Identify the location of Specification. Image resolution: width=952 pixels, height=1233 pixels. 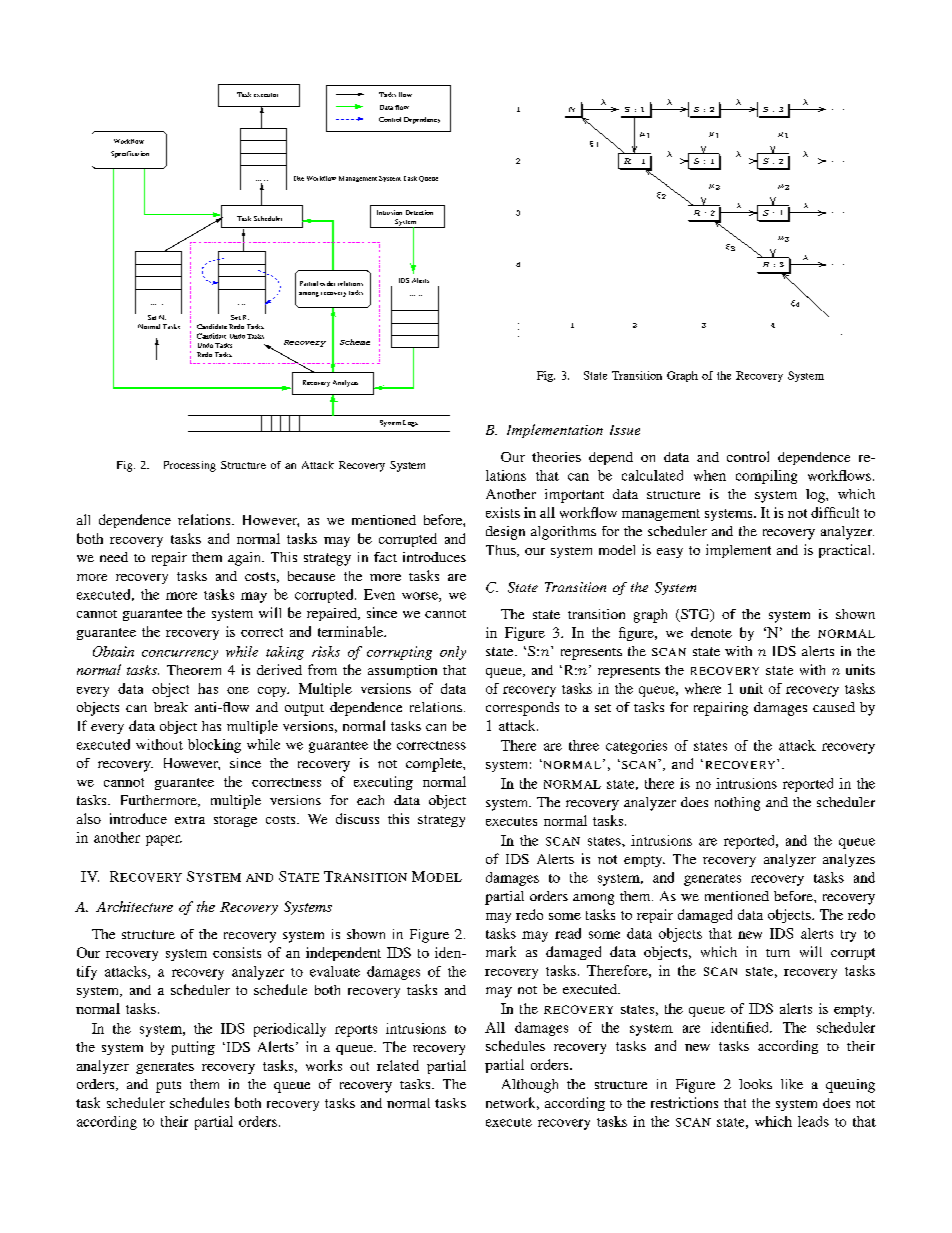
(130, 154).
